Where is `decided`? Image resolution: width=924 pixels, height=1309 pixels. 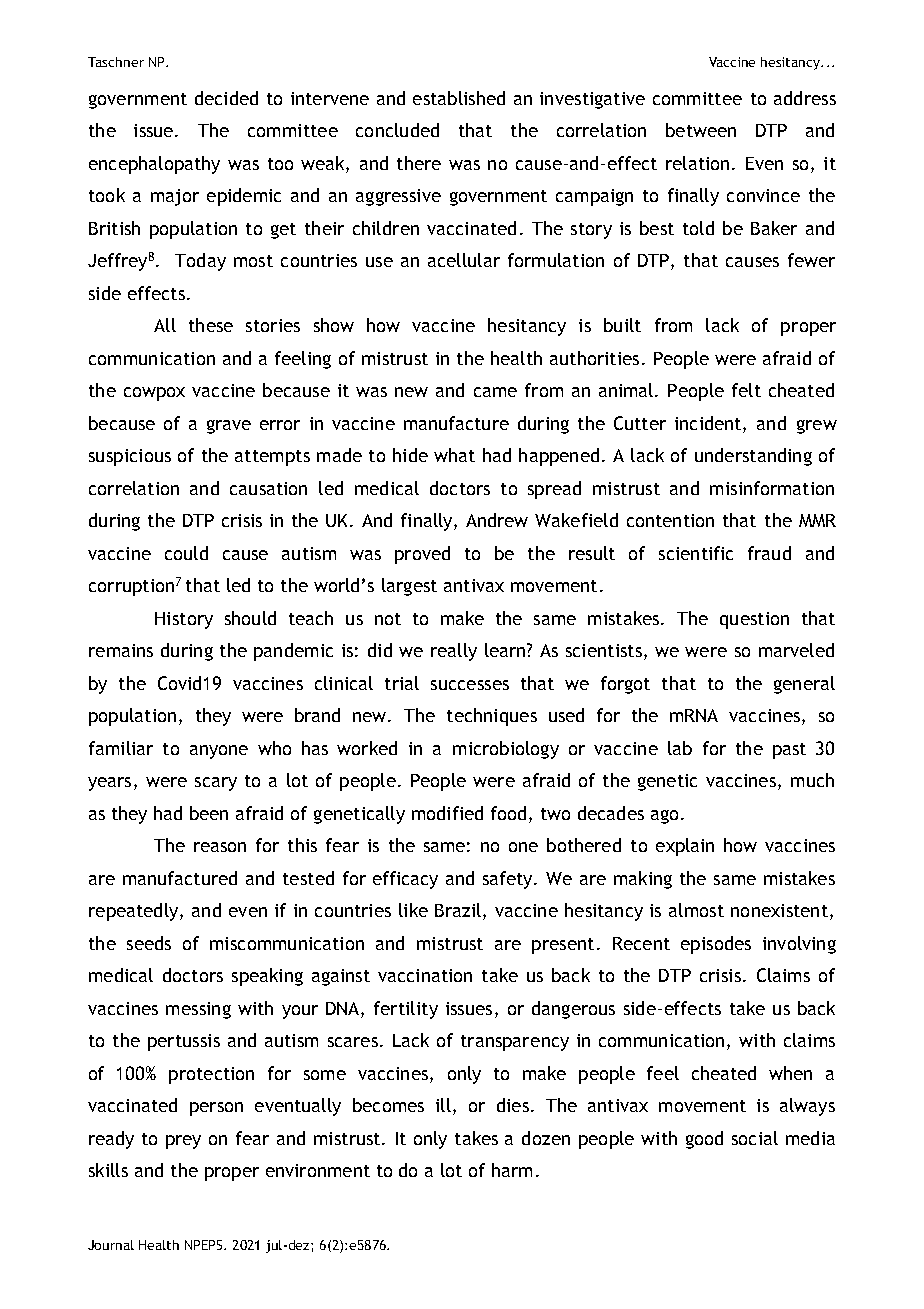 decided is located at coordinates (226, 98).
